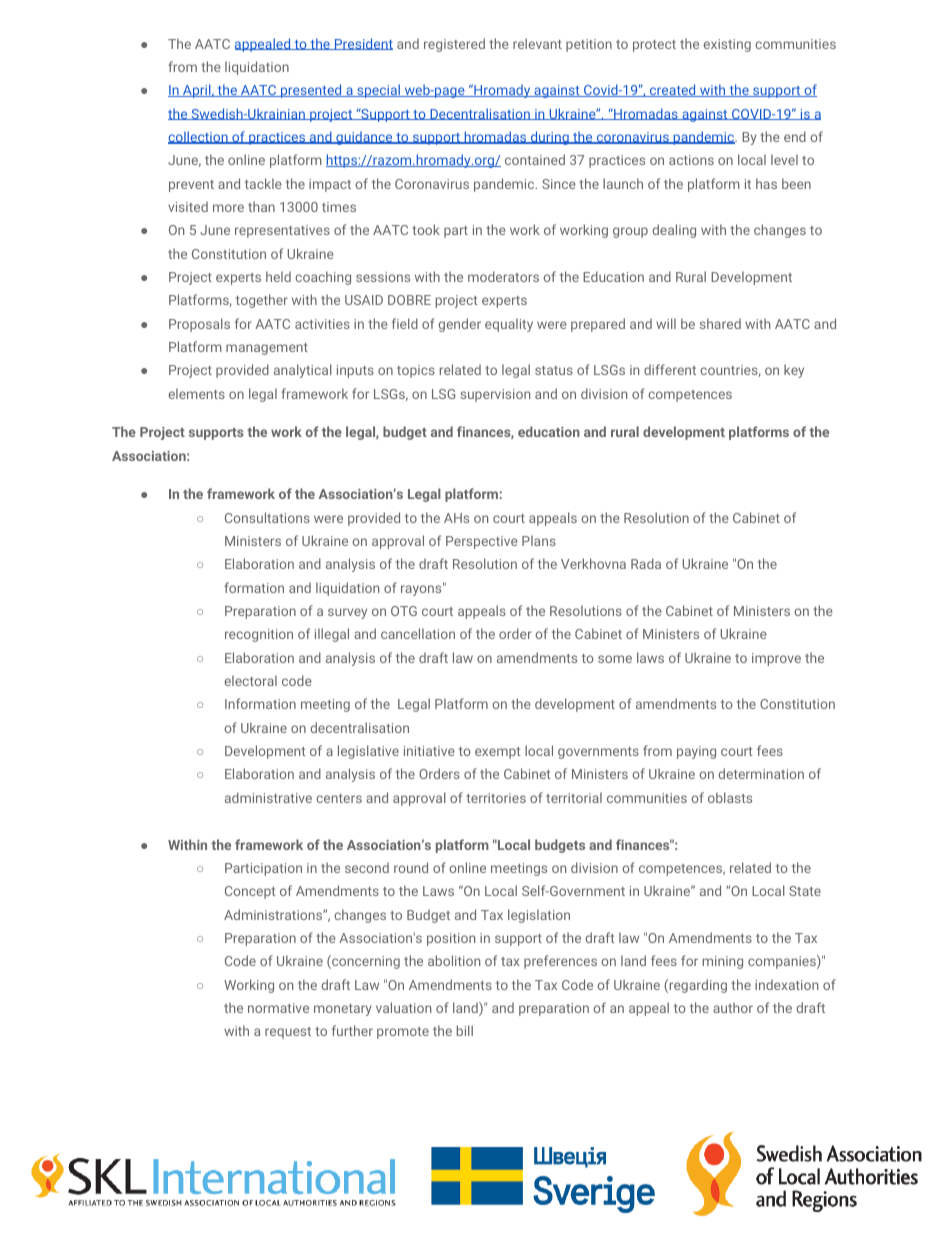 This image has height=1233, width=952. I want to click on equality, so click(509, 325).
